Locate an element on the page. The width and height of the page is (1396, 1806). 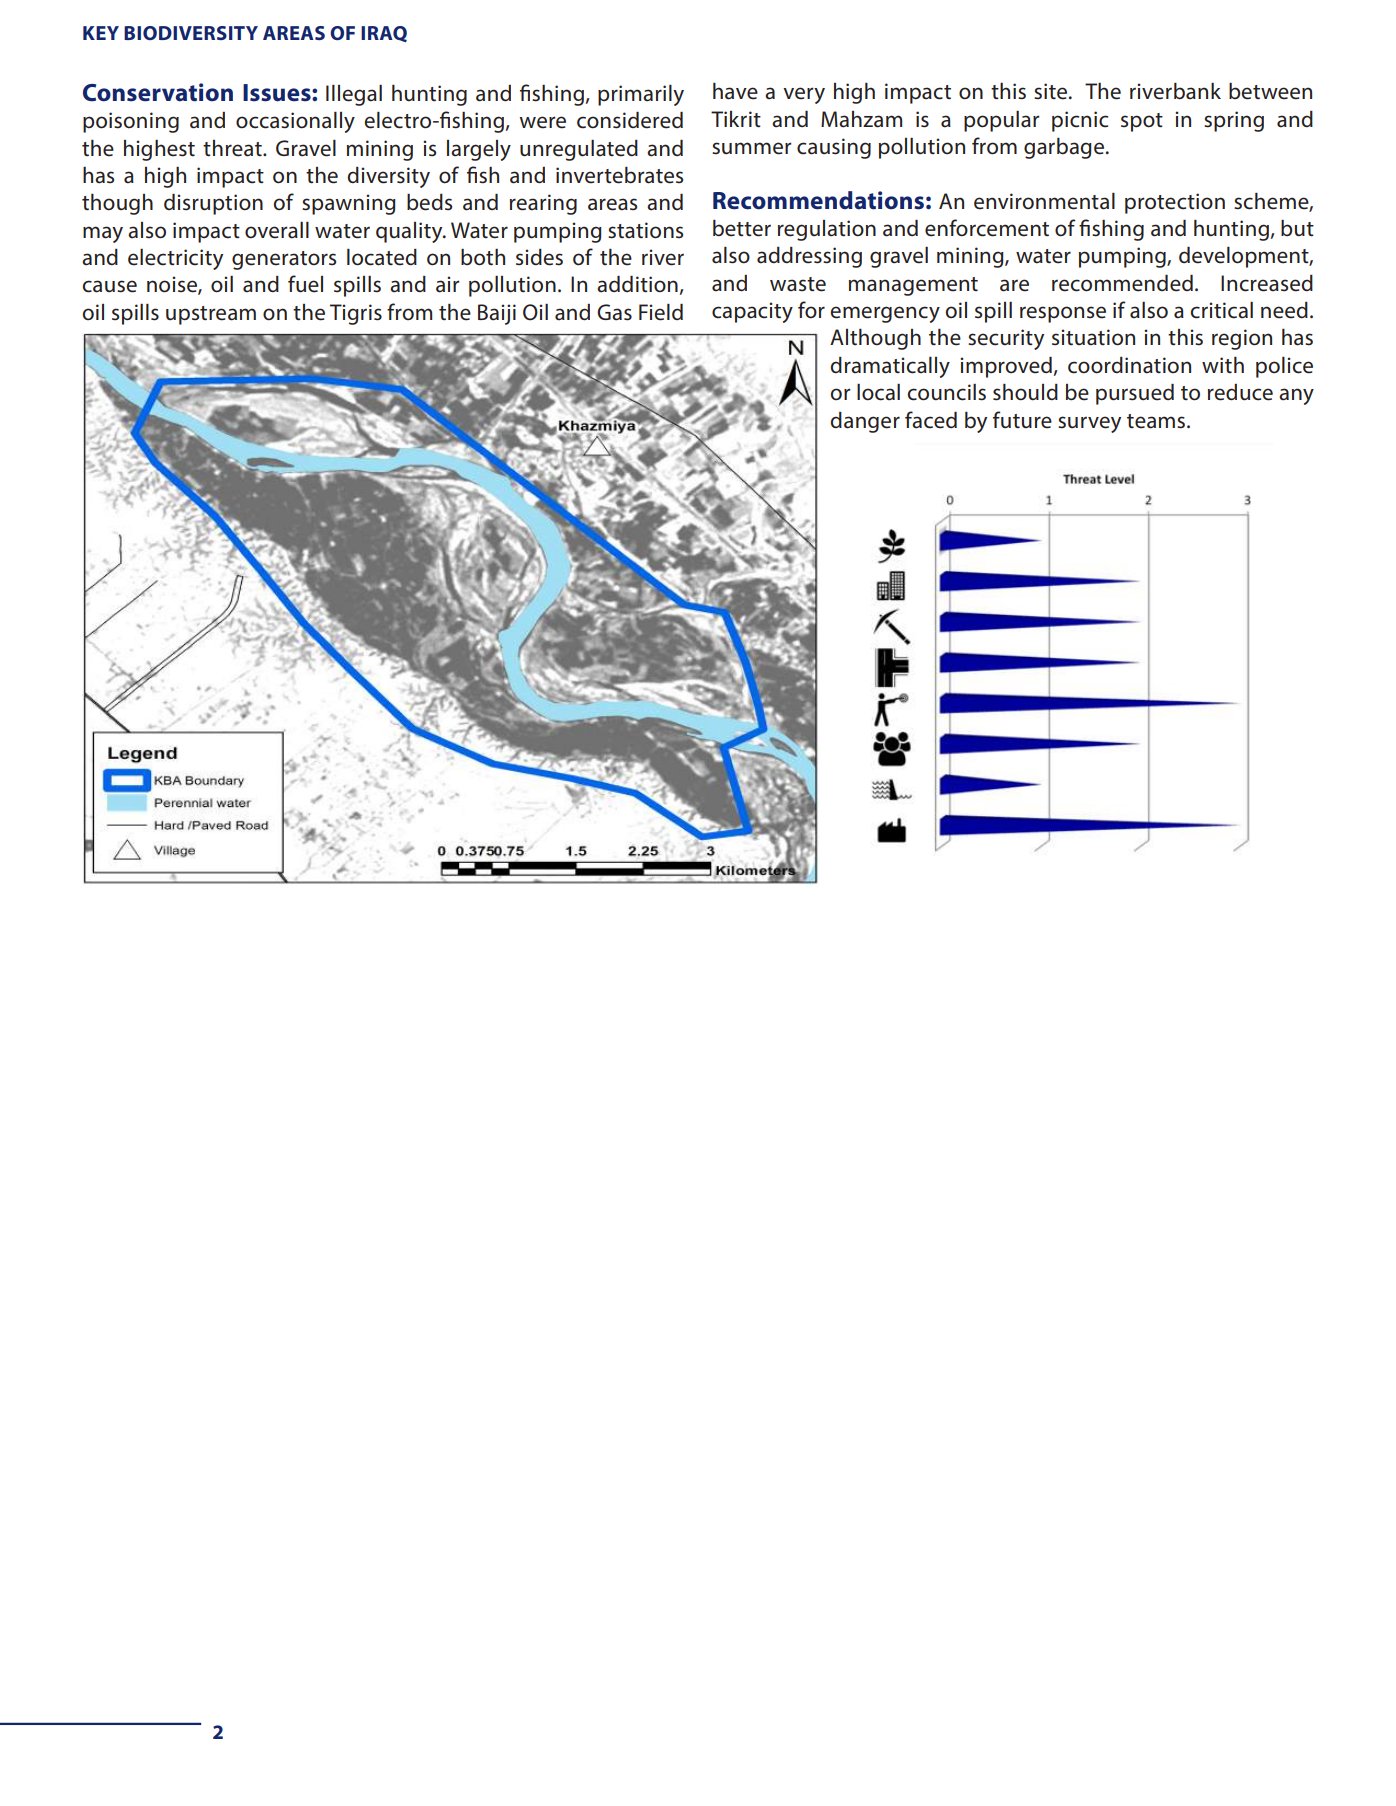
Iraq is located at coordinates (384, 34).
